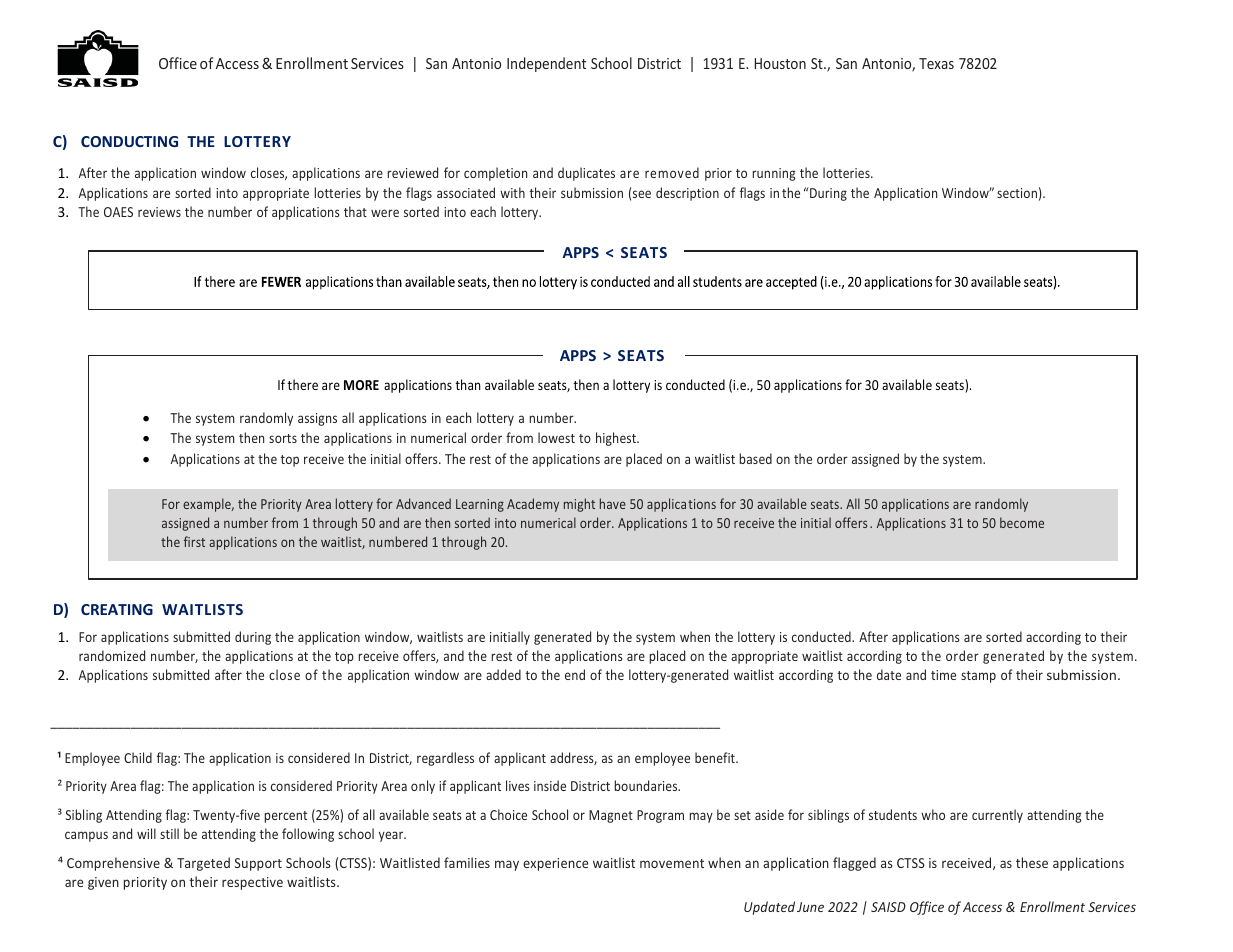  Describe the element at coordinates (1032, 862) in the image. I see `these` at that location.
